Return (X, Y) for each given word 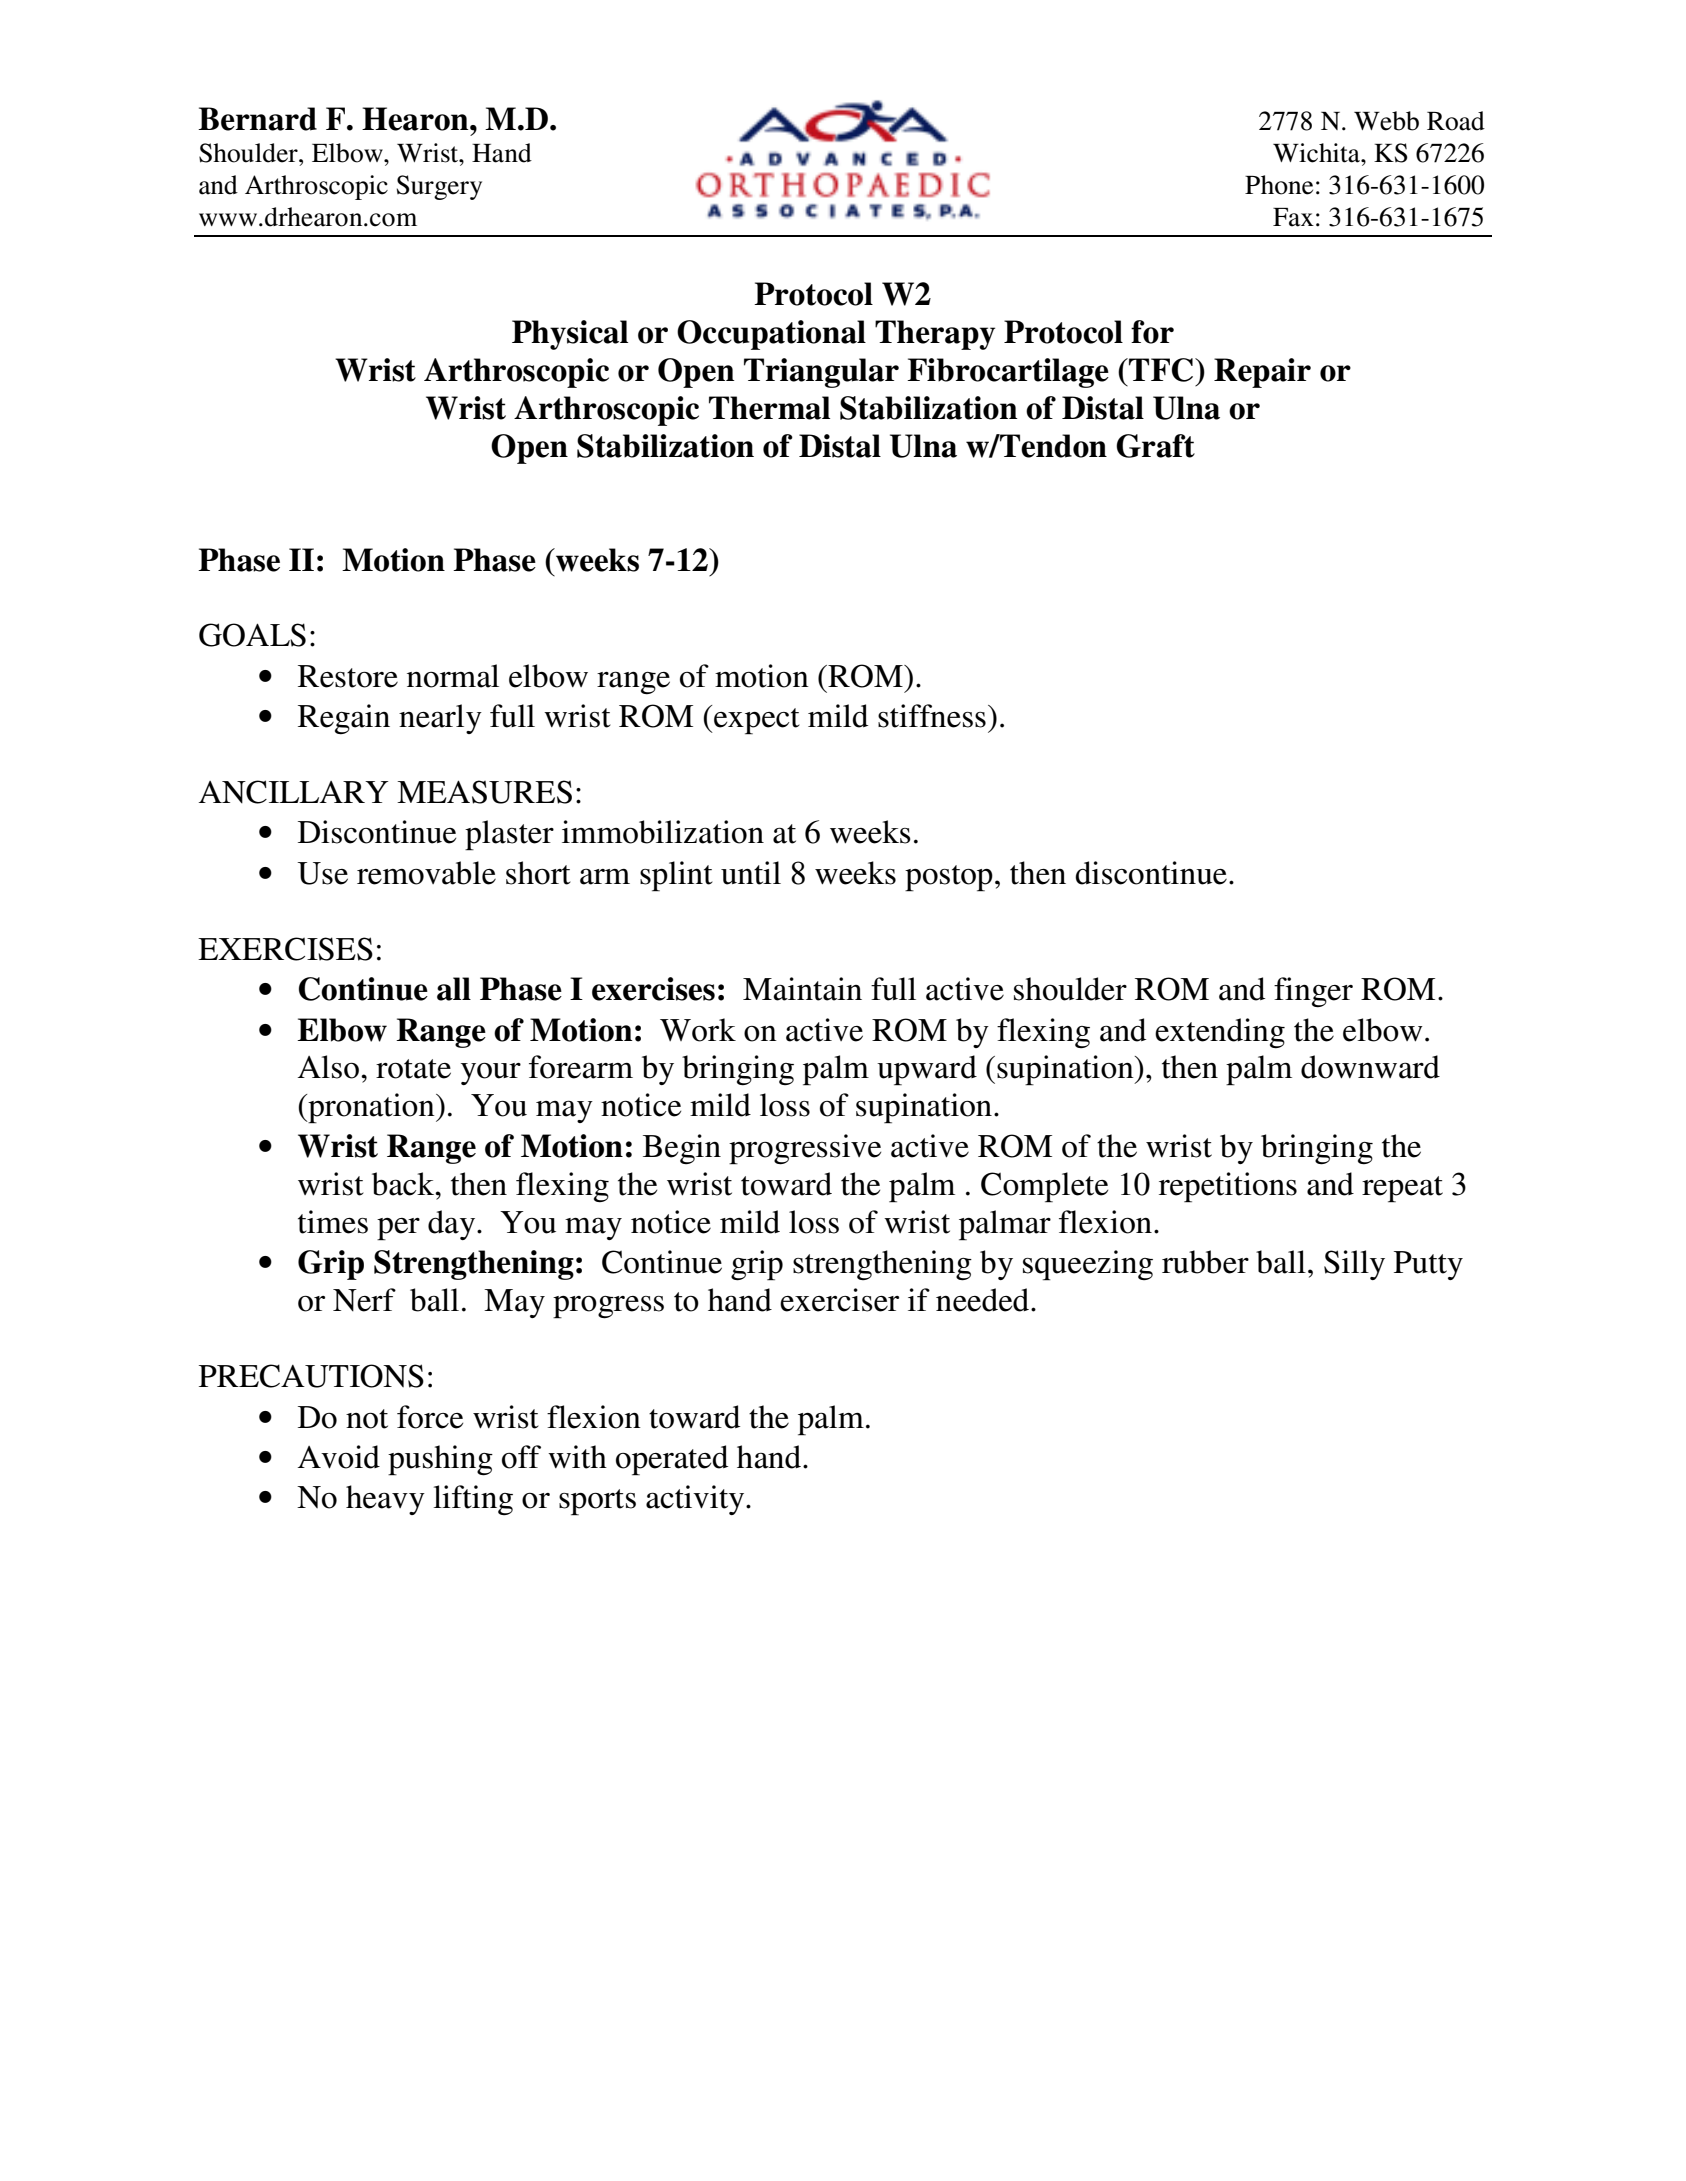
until (751, 873)
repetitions (1228, 1187)
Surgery (439, 187)
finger (1313, 992)
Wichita (1317, 153)
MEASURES (484, 792)
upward (927, 1070)
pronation (371, 1108)
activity (696, 1500)
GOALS (252, 635)
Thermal (769, 408)
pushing (440, 1460)
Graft (1155, 446)
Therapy (935, 335)
